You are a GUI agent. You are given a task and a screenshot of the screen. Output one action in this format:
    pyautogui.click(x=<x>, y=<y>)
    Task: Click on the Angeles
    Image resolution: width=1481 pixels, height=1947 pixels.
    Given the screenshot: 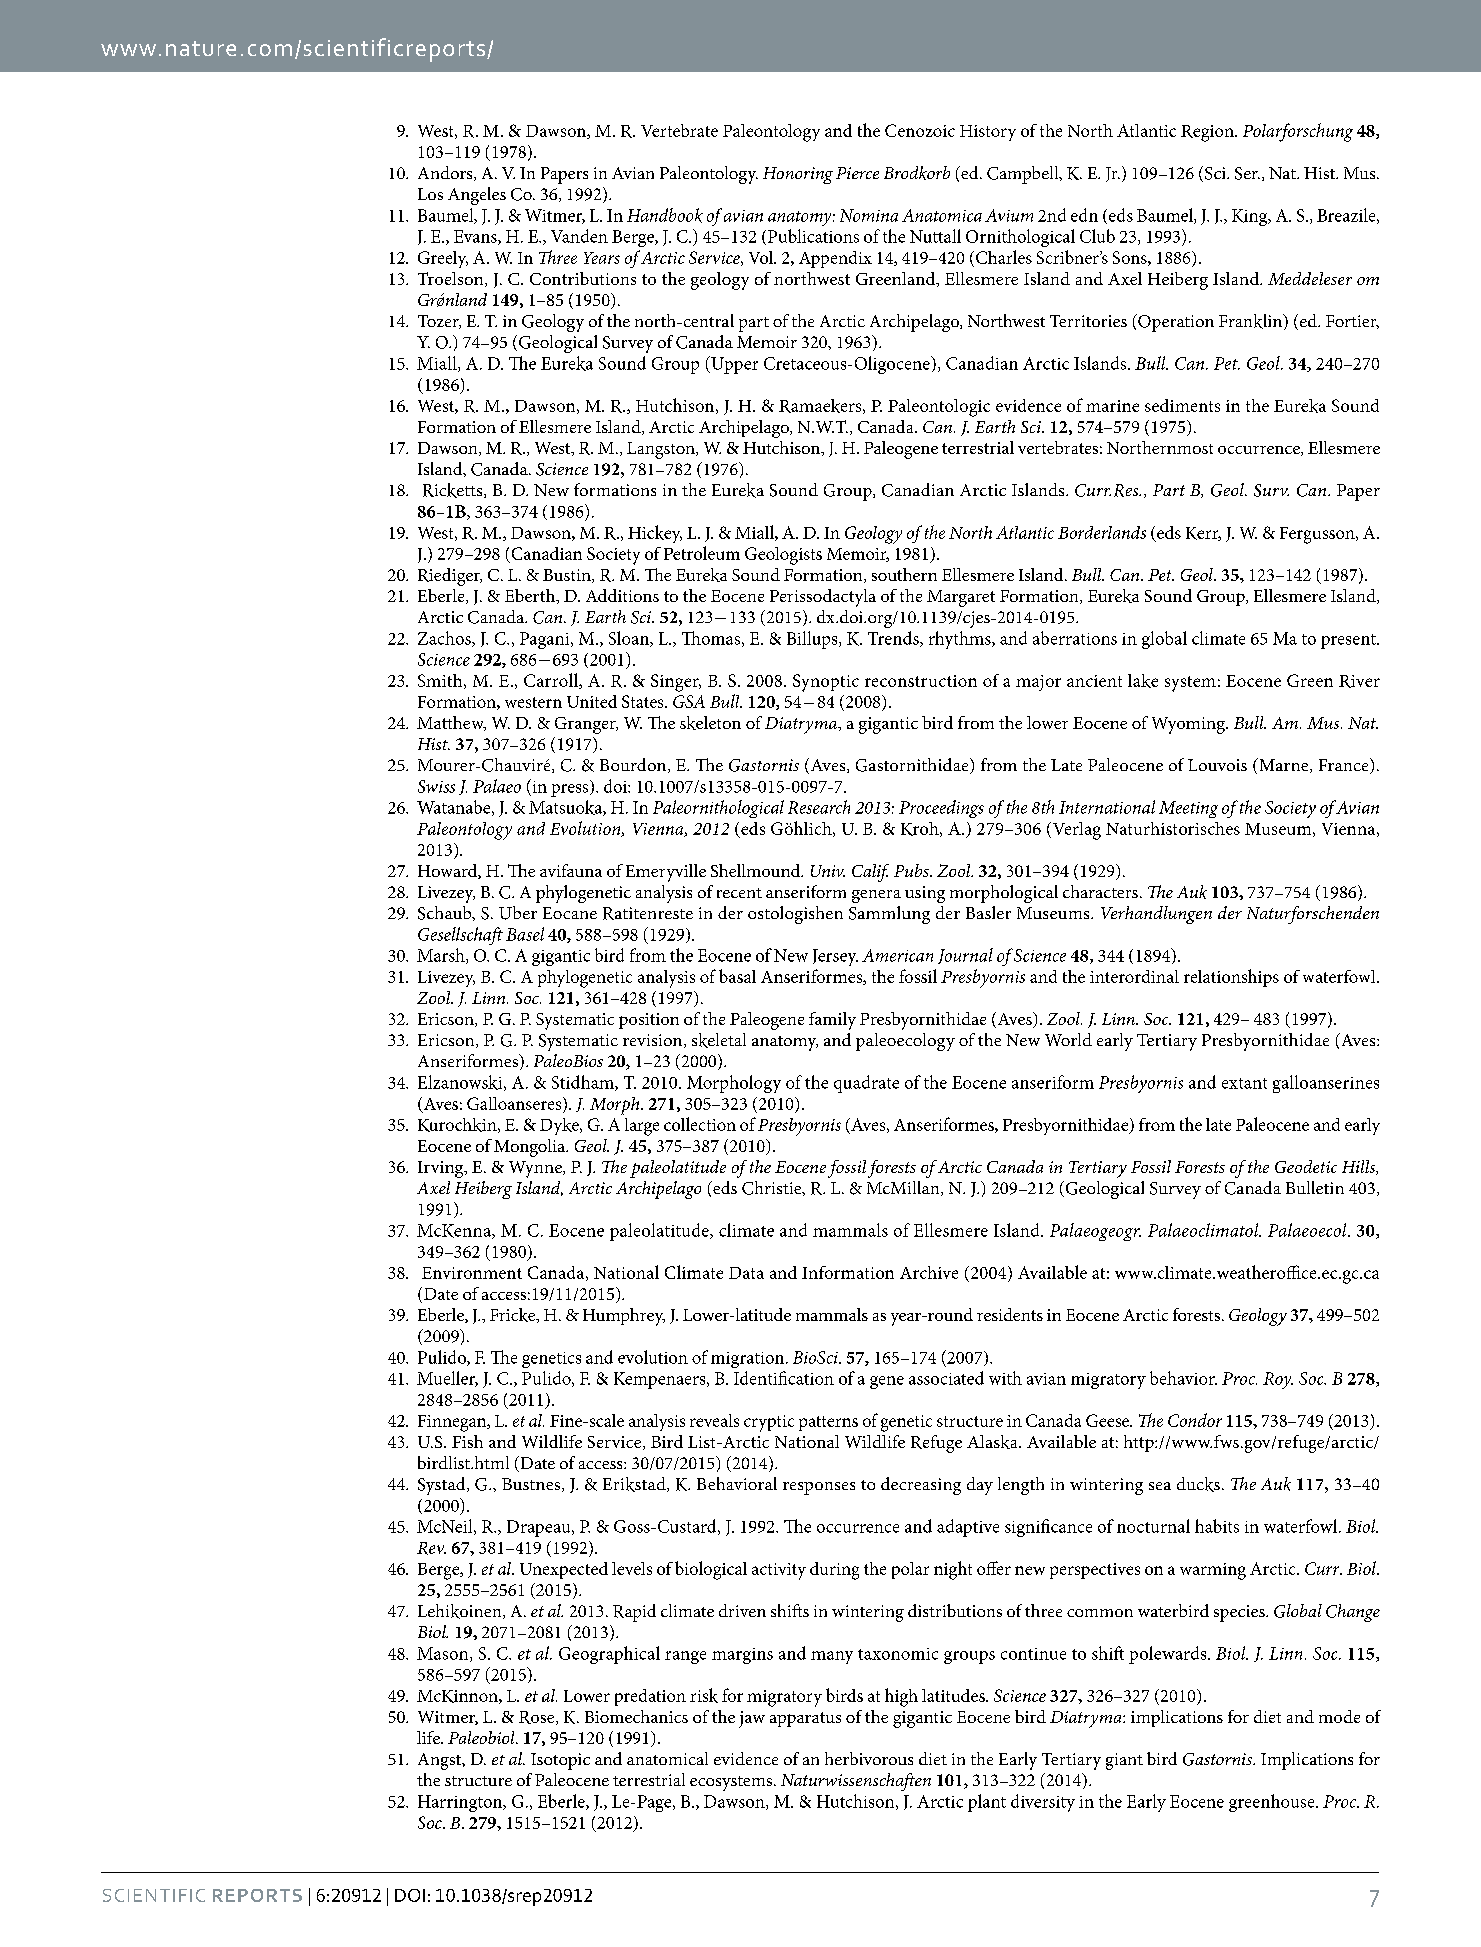 What is the action you would take?
    pyautogui.click(x=477, y=196)
